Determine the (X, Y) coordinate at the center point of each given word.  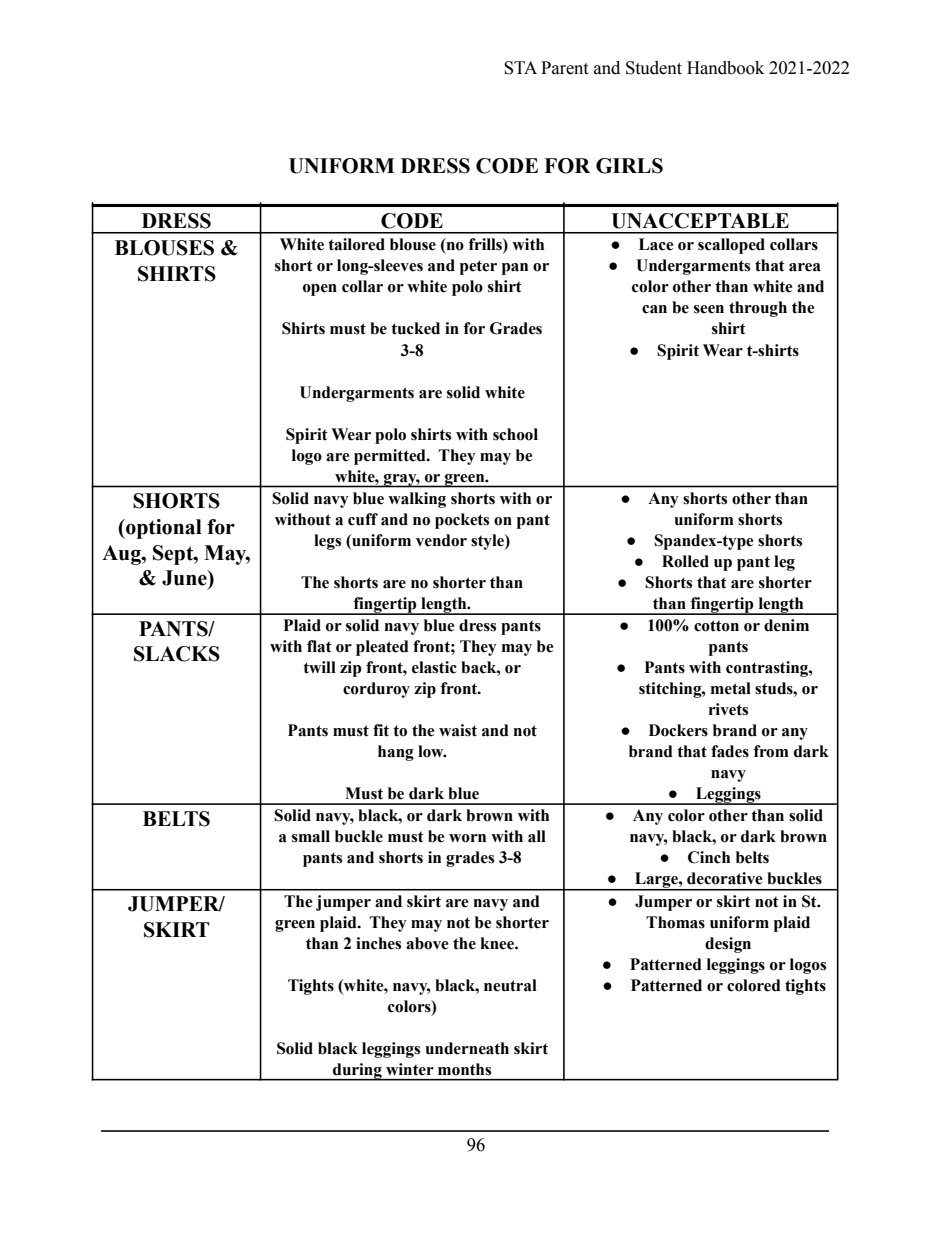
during (357, 1072)
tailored (356, 244)
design (728, 945)
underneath (467, 1048)
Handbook (725, 68)
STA (520, 68)
